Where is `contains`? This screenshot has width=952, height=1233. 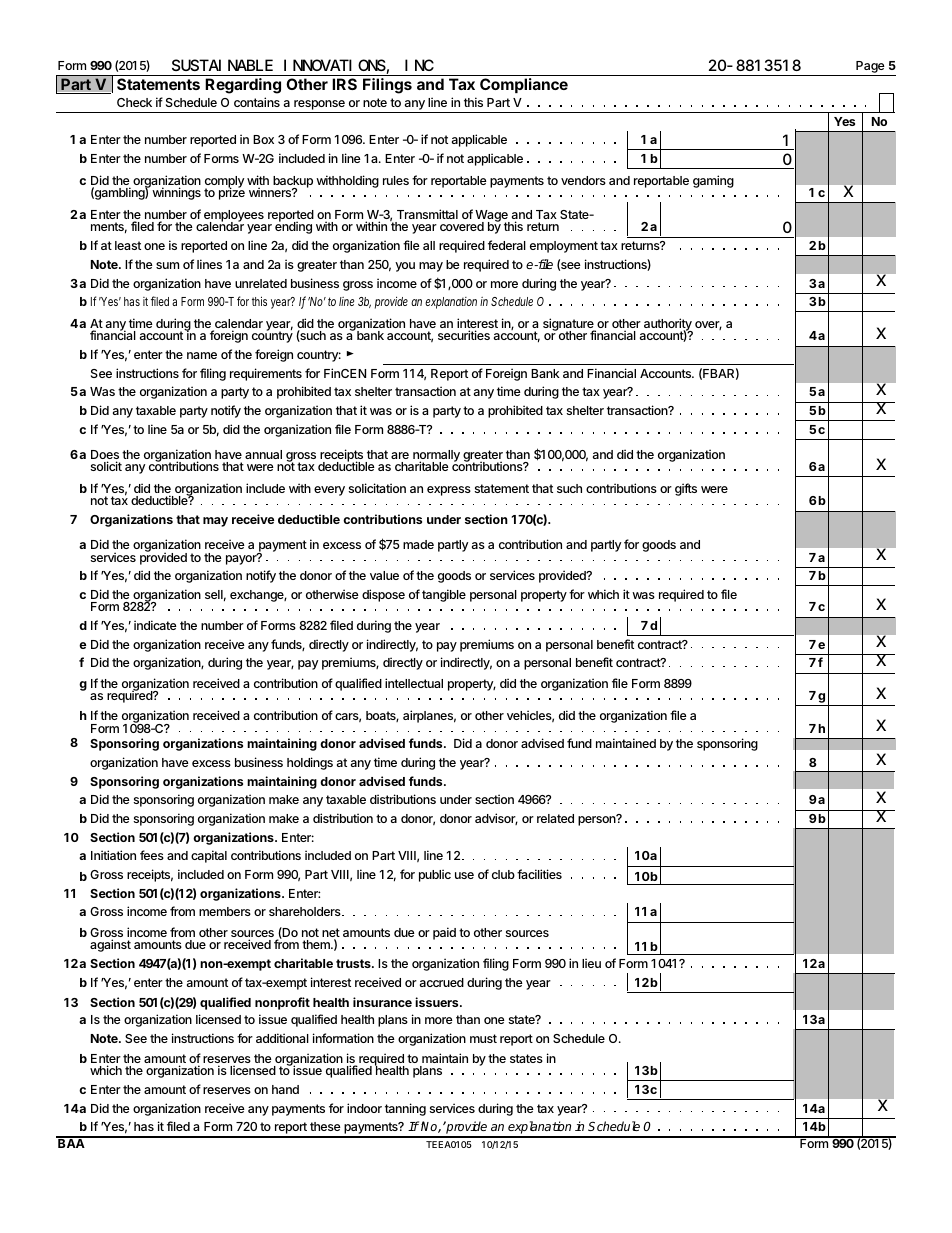
contains is located at coordinates (257, 102).
